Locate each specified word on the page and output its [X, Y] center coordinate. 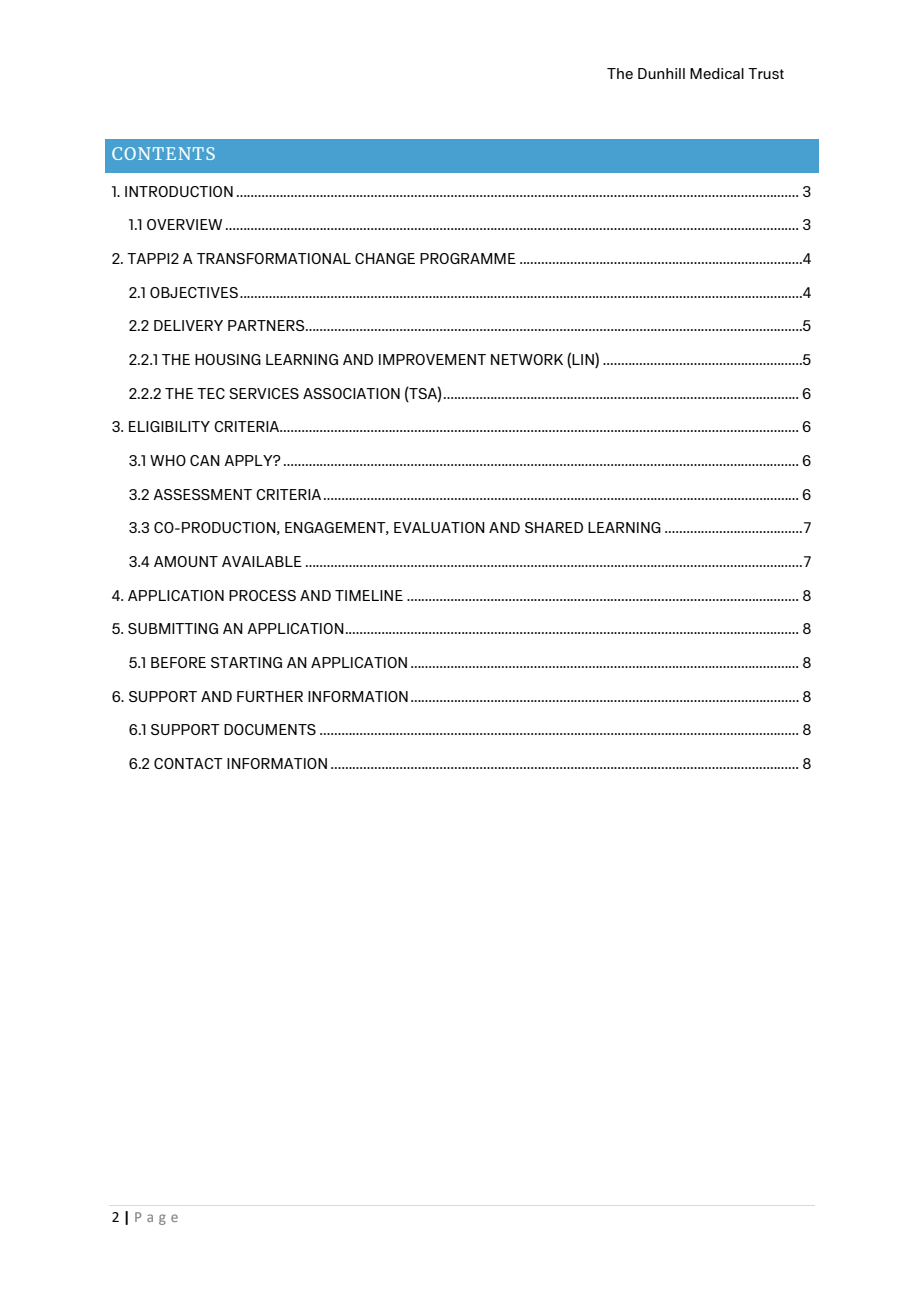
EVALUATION [439, 527]
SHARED [554, 527]
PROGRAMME [468, 258]
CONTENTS [163, 153]
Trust [766, 73]
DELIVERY [188, 325]
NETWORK [527, 359]
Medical [717, 73]
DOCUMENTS [270, 729]
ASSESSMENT [202, 494]
